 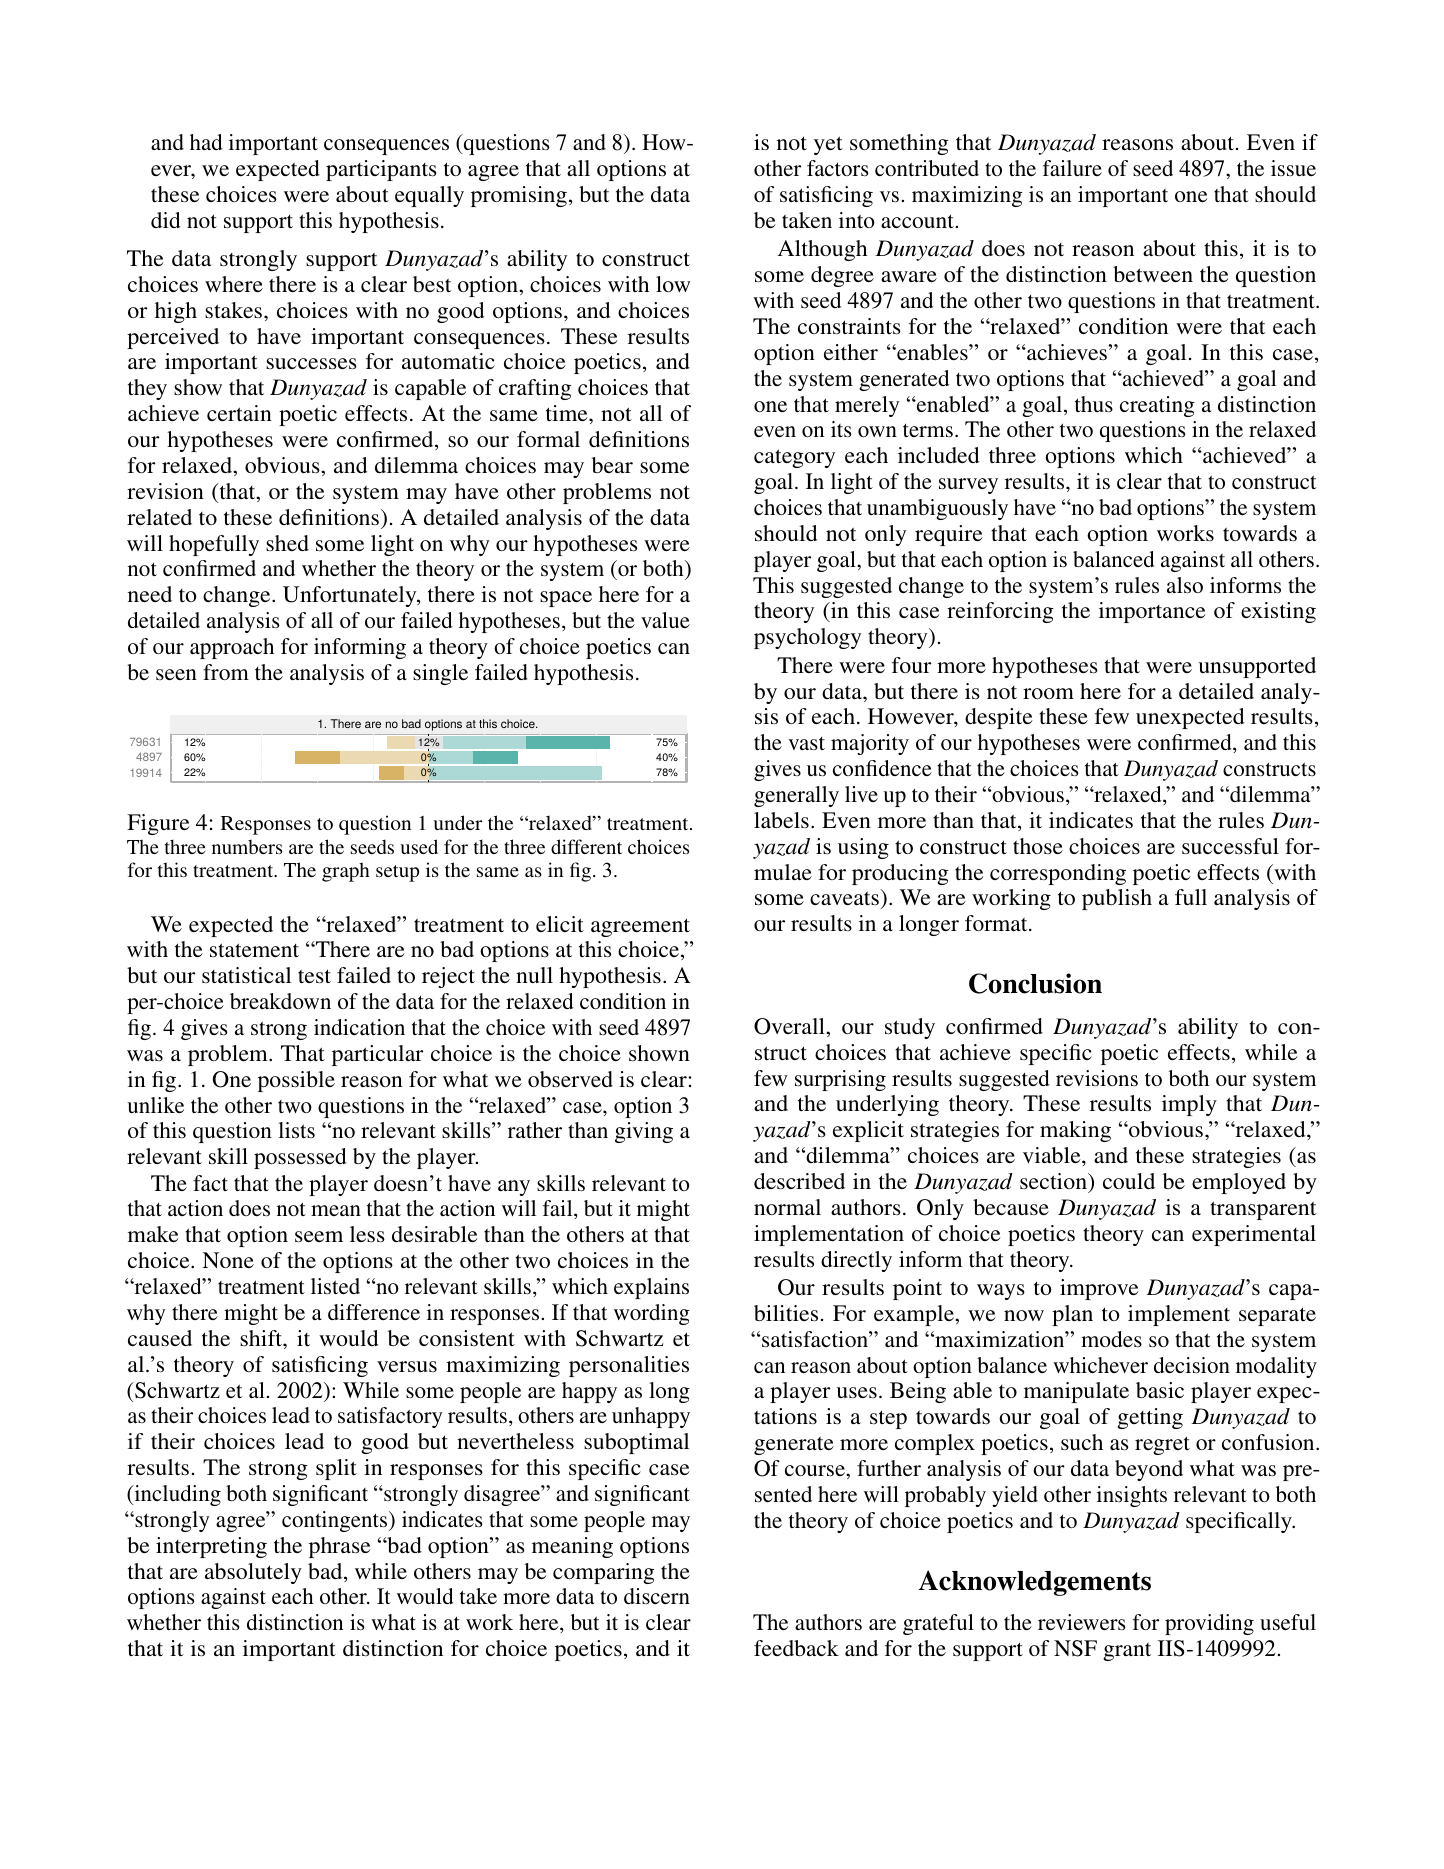 What do you see at coordinates (232, 648) in the document?
I see `approach` at bounding box center [232, 648].
